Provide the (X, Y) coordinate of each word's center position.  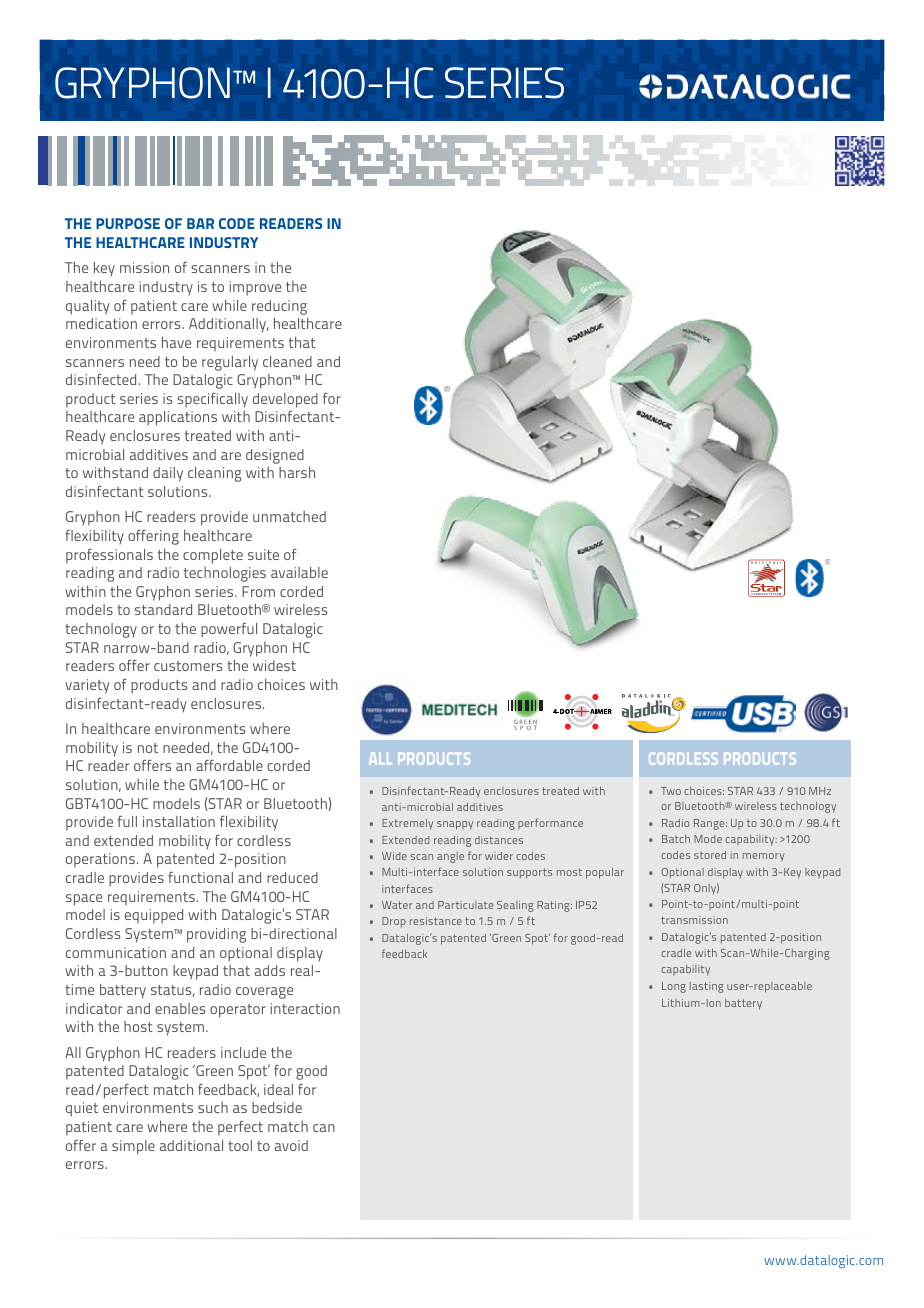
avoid (291, 1145)
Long (674, 987)
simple (133, 1147)
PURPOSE (128, 223)
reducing (279, 307)
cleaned (287, 361)
